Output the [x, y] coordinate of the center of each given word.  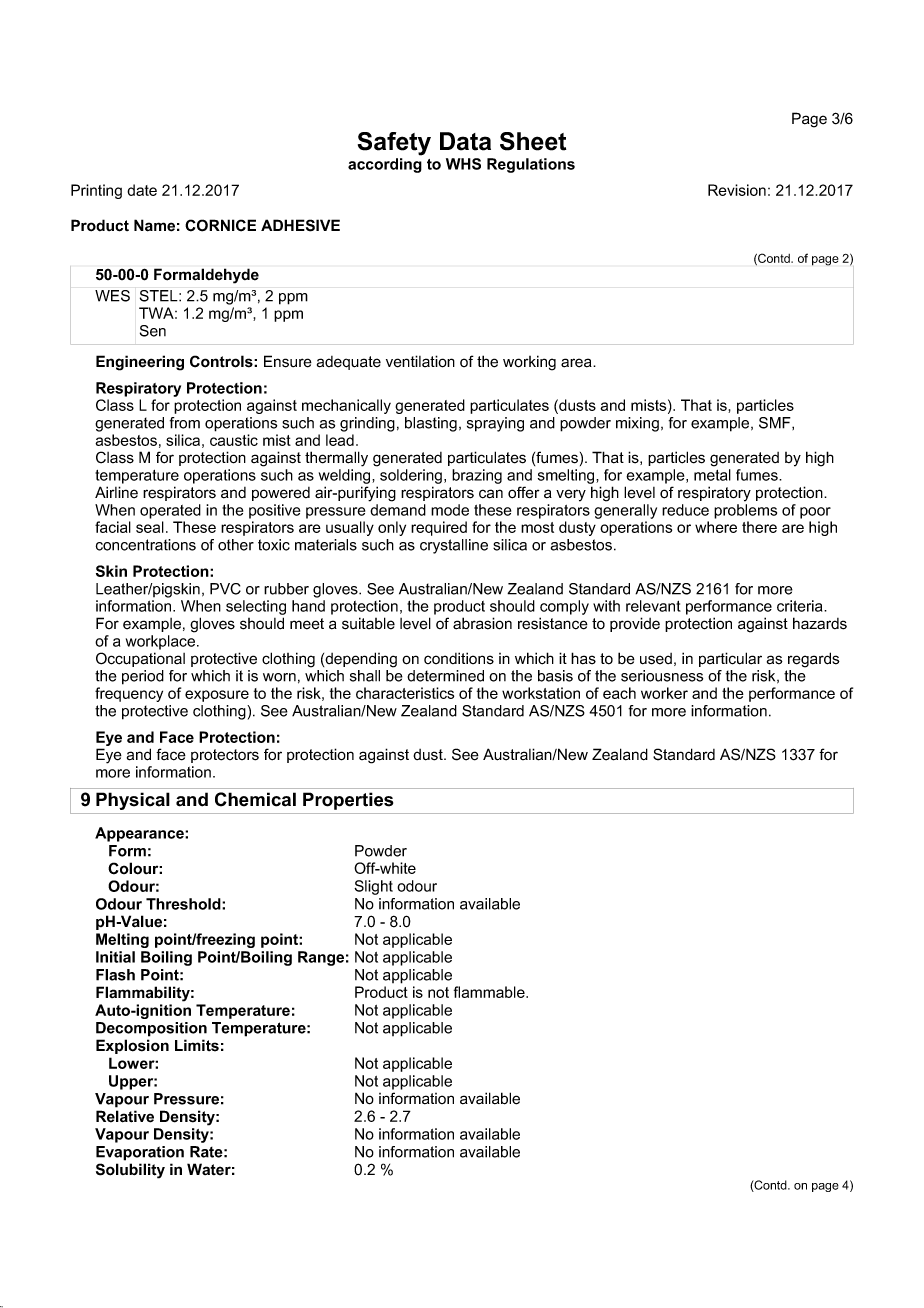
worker [664, 693]
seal [150, 527]
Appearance [140, 834]
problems [745, 511]
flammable [490, 992]
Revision [737, 190]
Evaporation [140, 1153]
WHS [463, 164]
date [142, 190]
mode [450, 510]
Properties [348, 801]
